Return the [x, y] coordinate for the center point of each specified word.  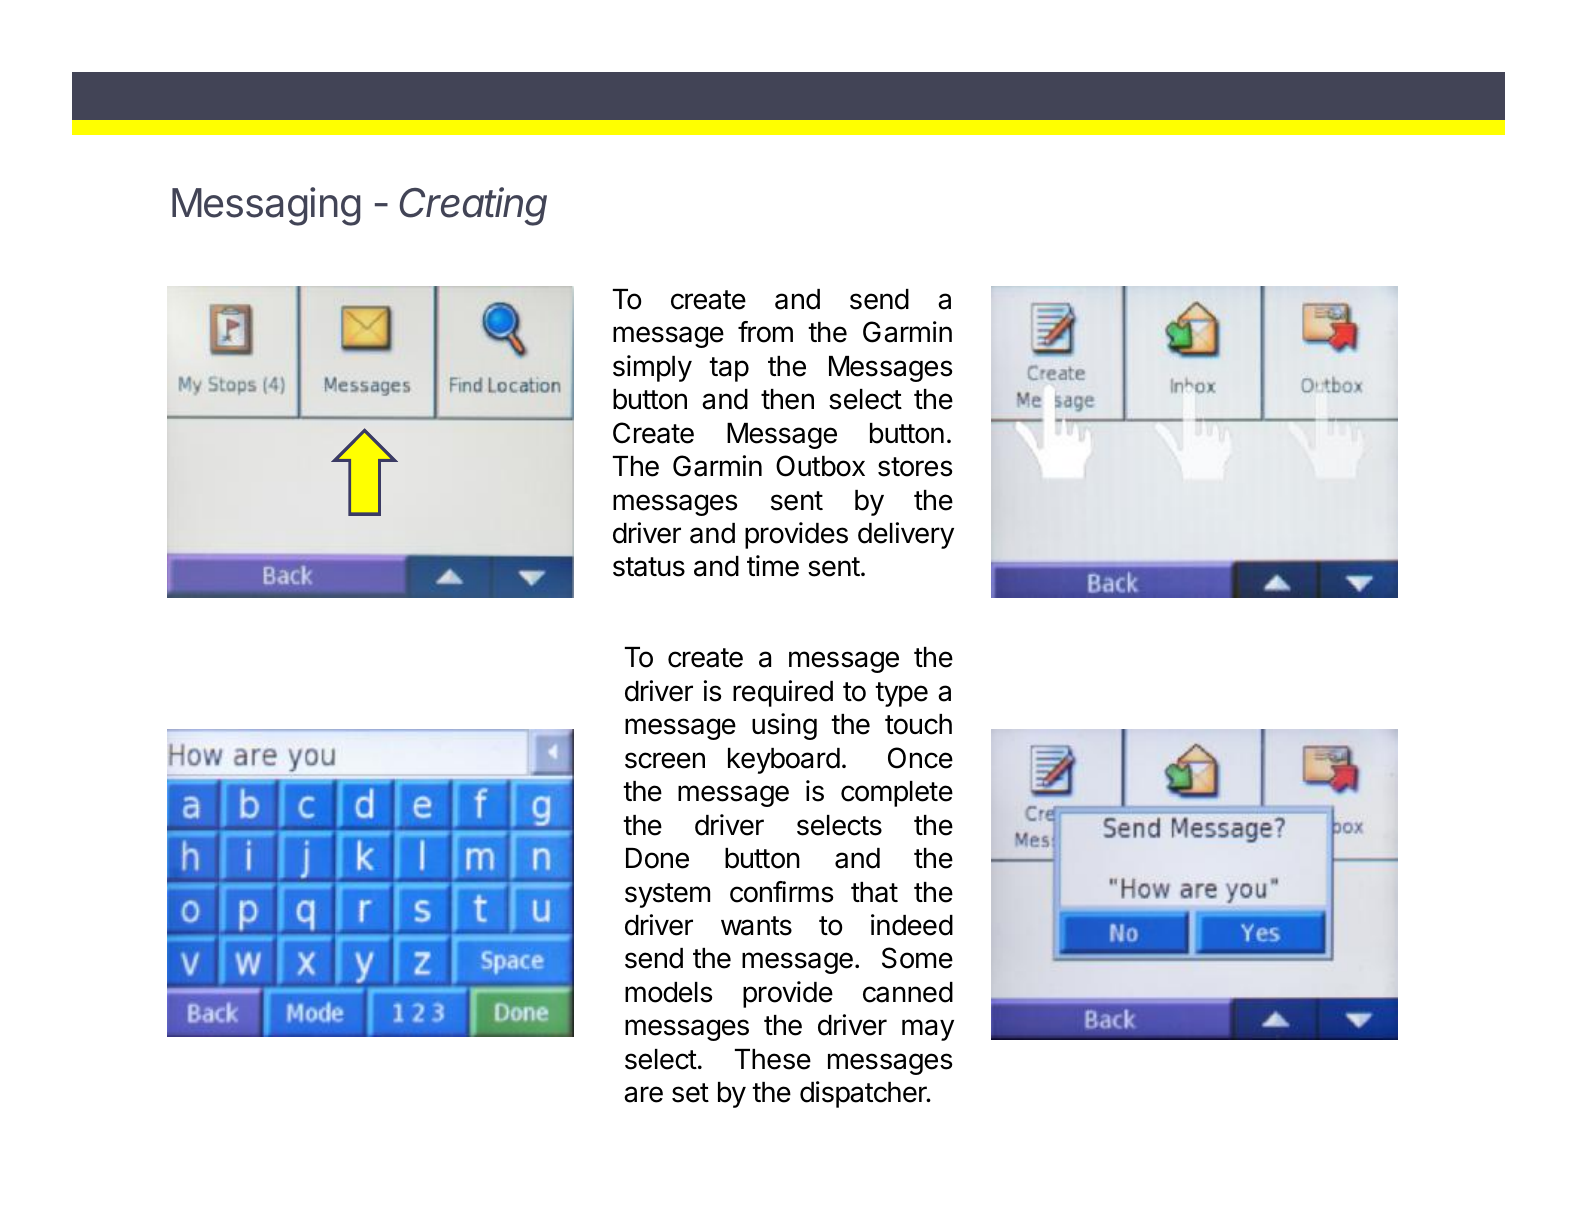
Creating [473, 206]
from [765, 332]
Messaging [266, 206]
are [643, 1094]
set [690, 1093]
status [649, 567]
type [901, 694]
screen [665, 760]
